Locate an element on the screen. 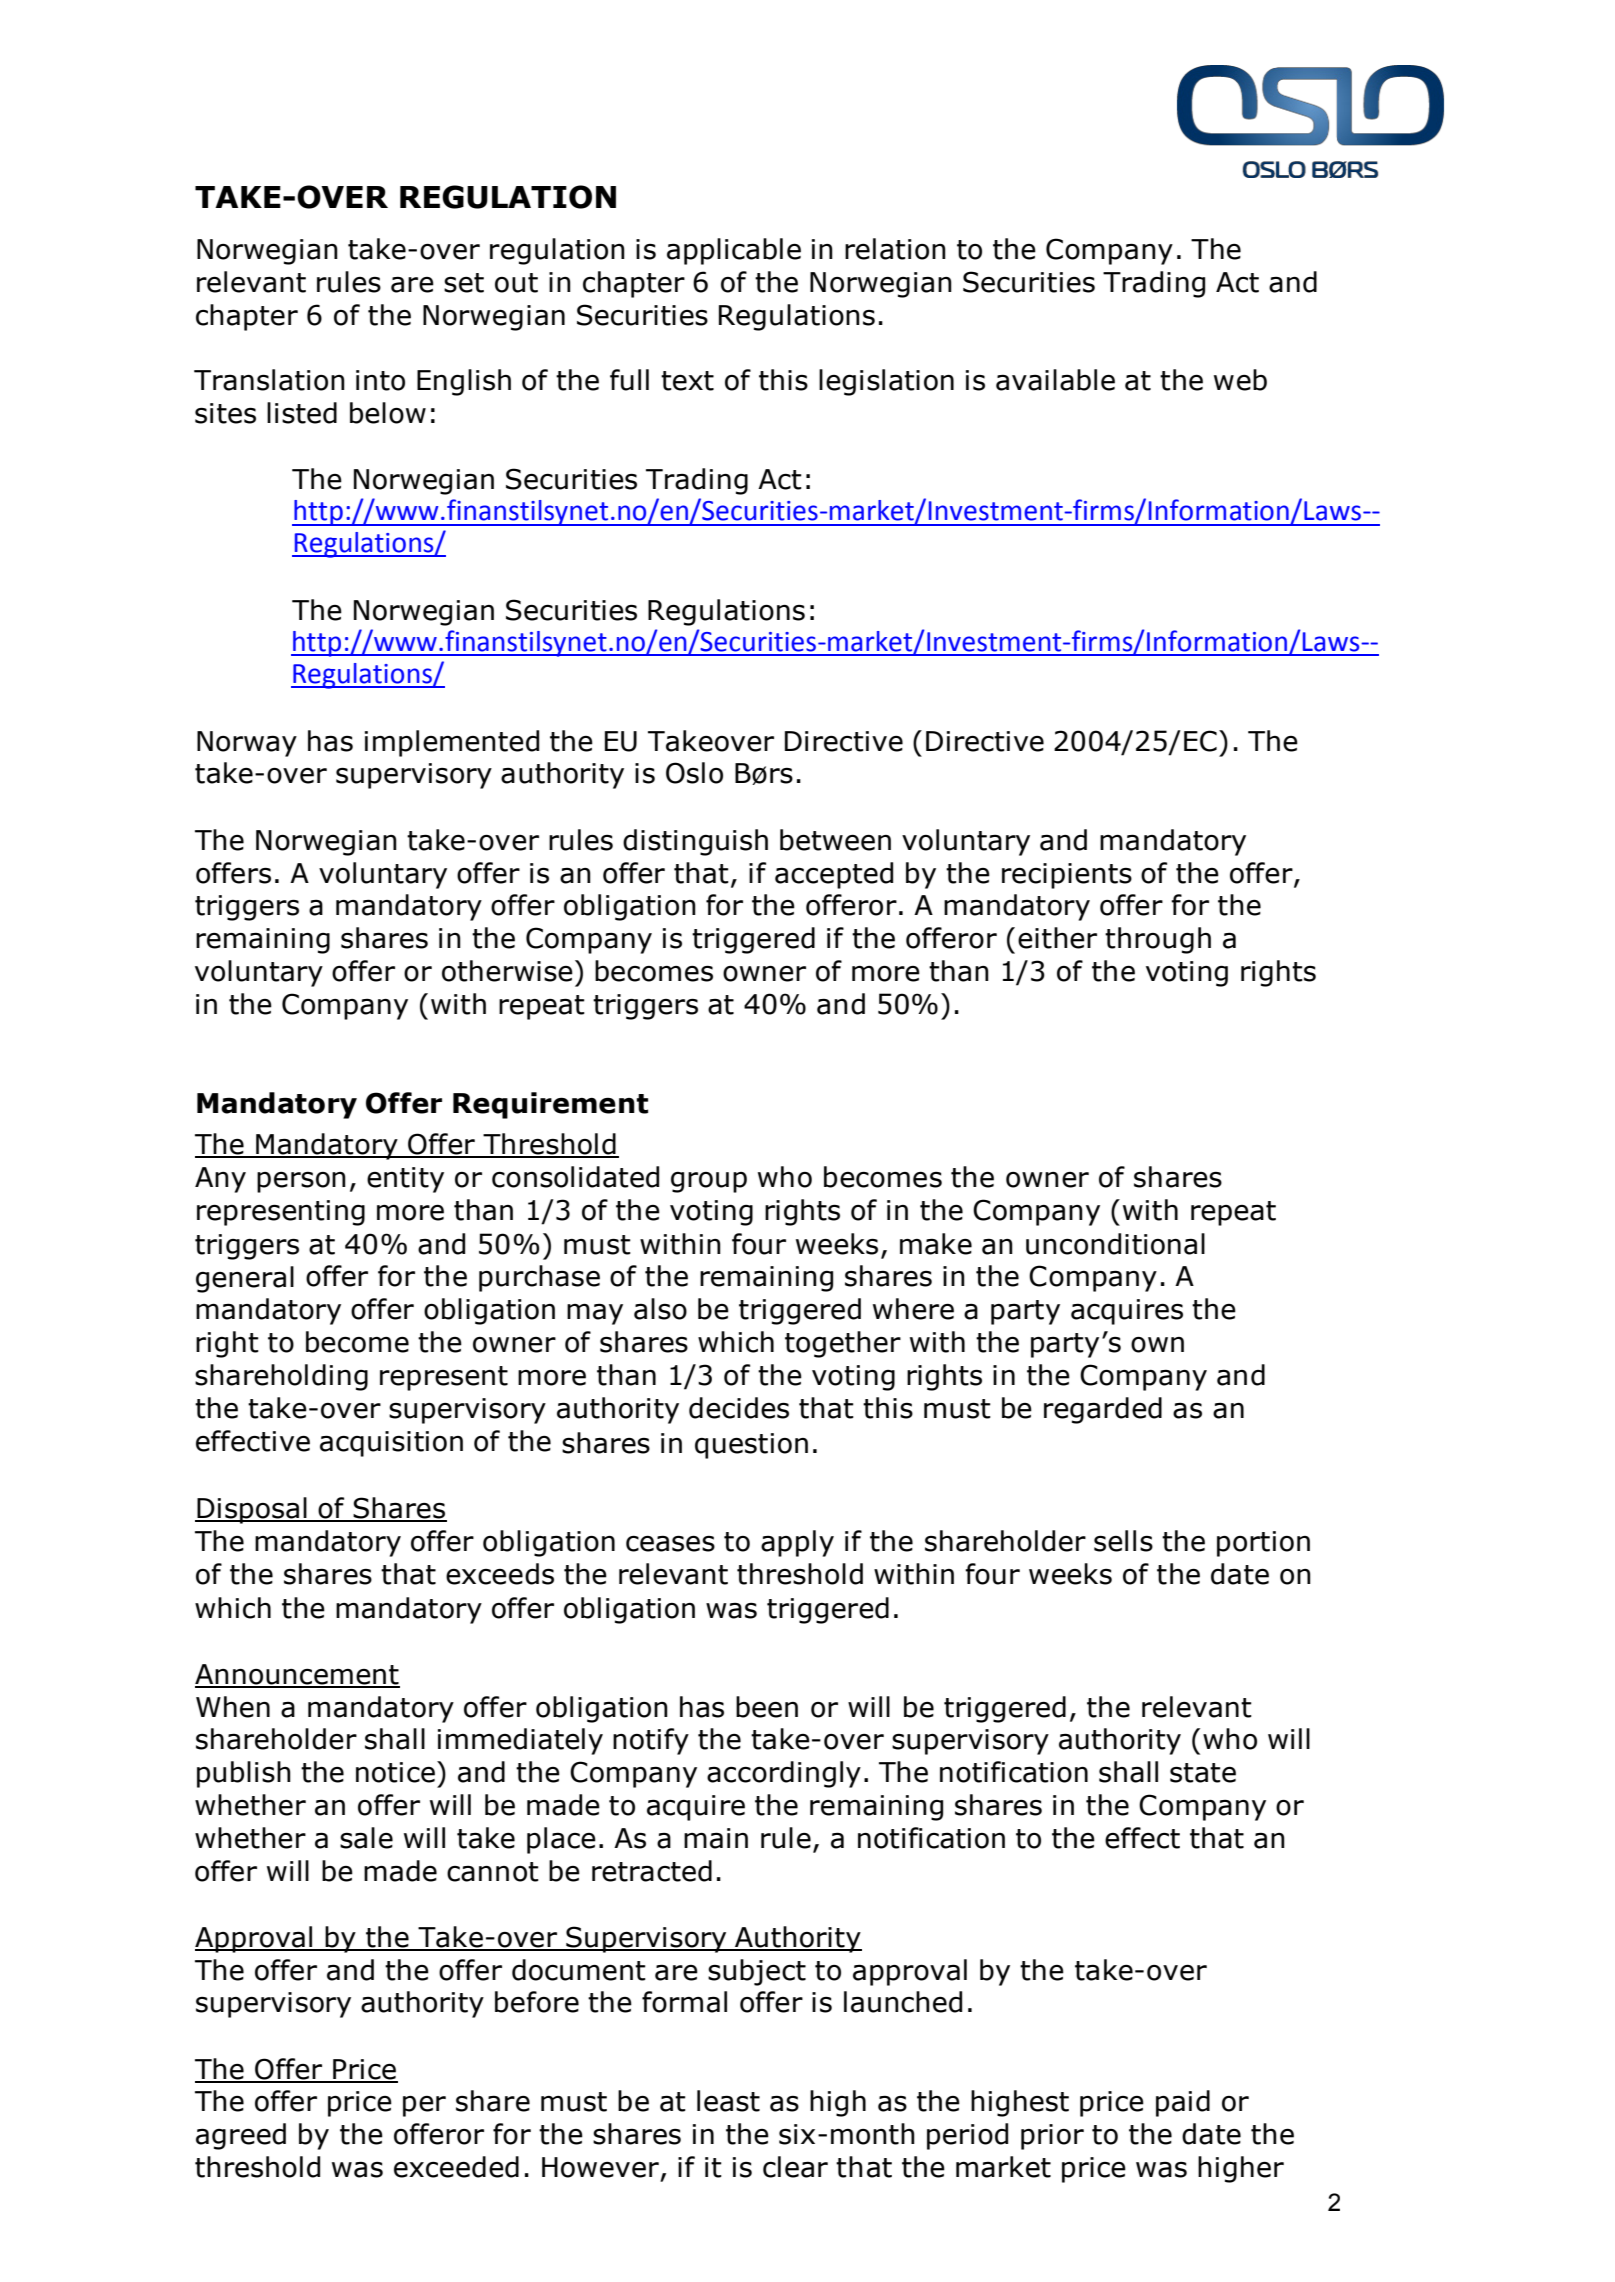 This screenshot has width=1615, height=2282. otherwise is located at coordinates (507, 971).
